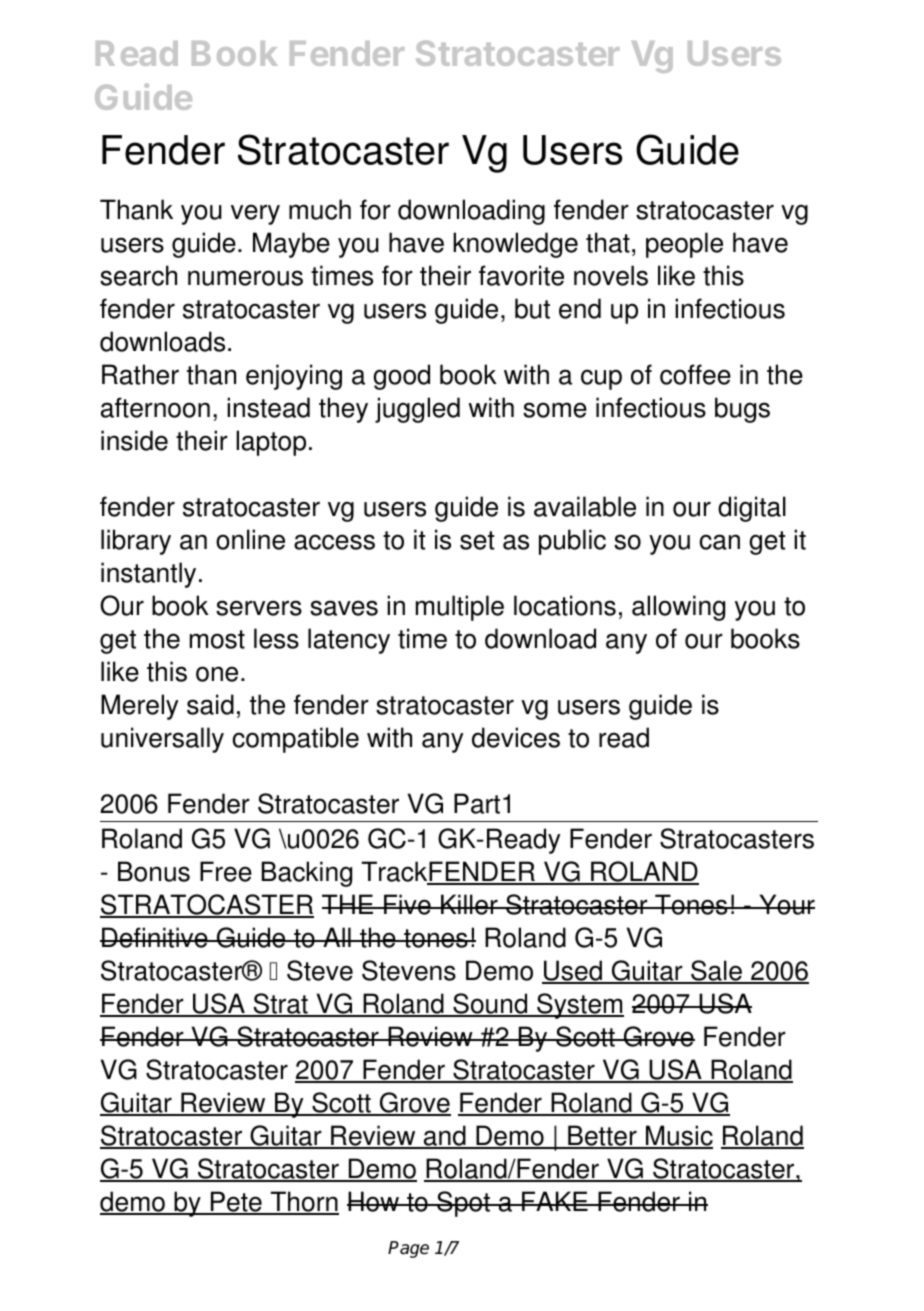 This page has height=1311, width=924. What do you see at coordinates (469, 904) in the page?
I see `Killer` at bounding box center [469, 904].
